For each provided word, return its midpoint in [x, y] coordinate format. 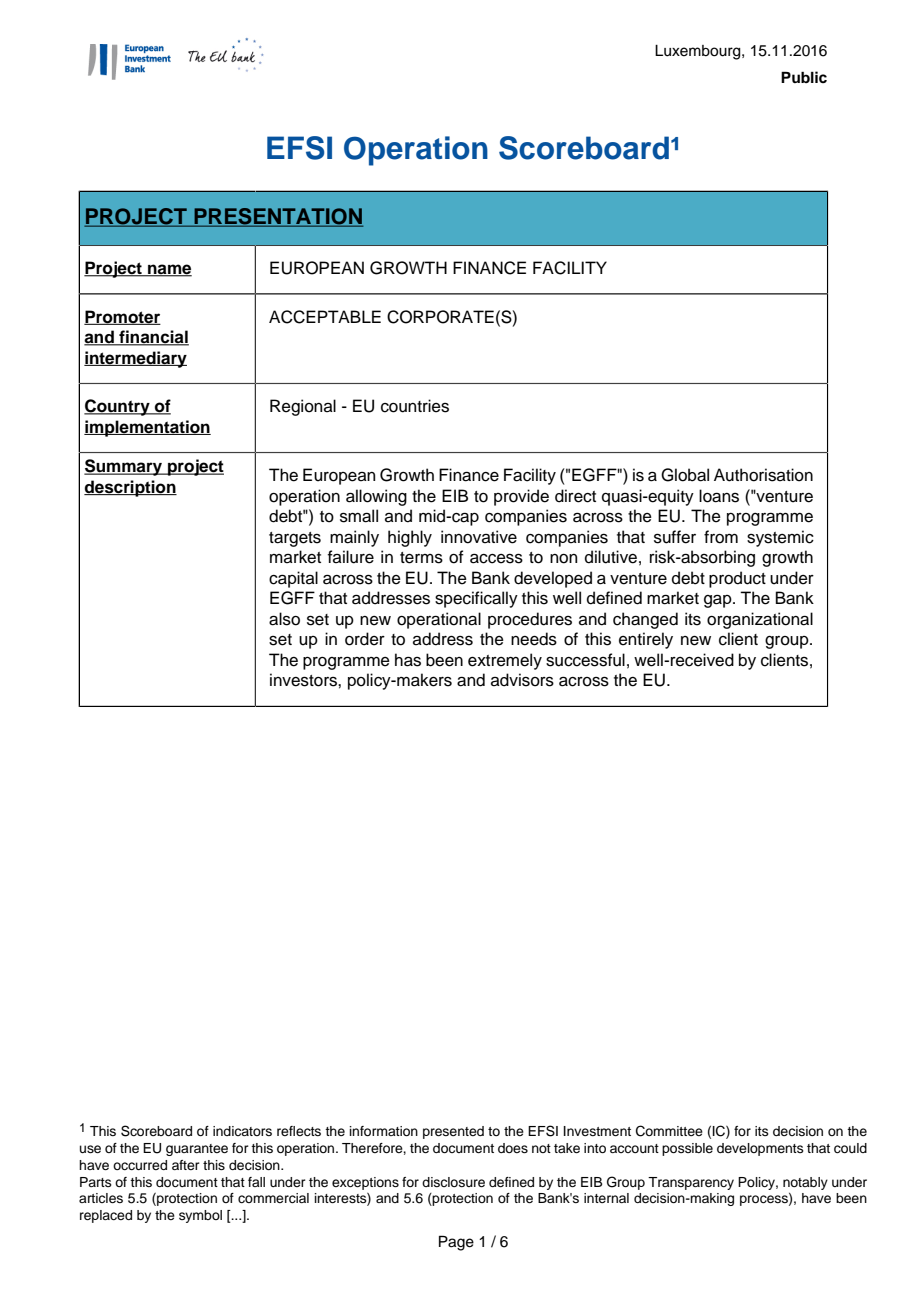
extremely [505, 661]
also [284, 619]
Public [804, 77]
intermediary [135, 359]
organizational [760, 620]
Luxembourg [699, 52]
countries [415, 406]
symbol [200, 1216]
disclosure [453, 1182]
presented [453, 1132]
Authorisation [763, 475]
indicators [242, 1131]
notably [805, 1183]
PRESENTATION [277, 217]
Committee [669, 1131]
